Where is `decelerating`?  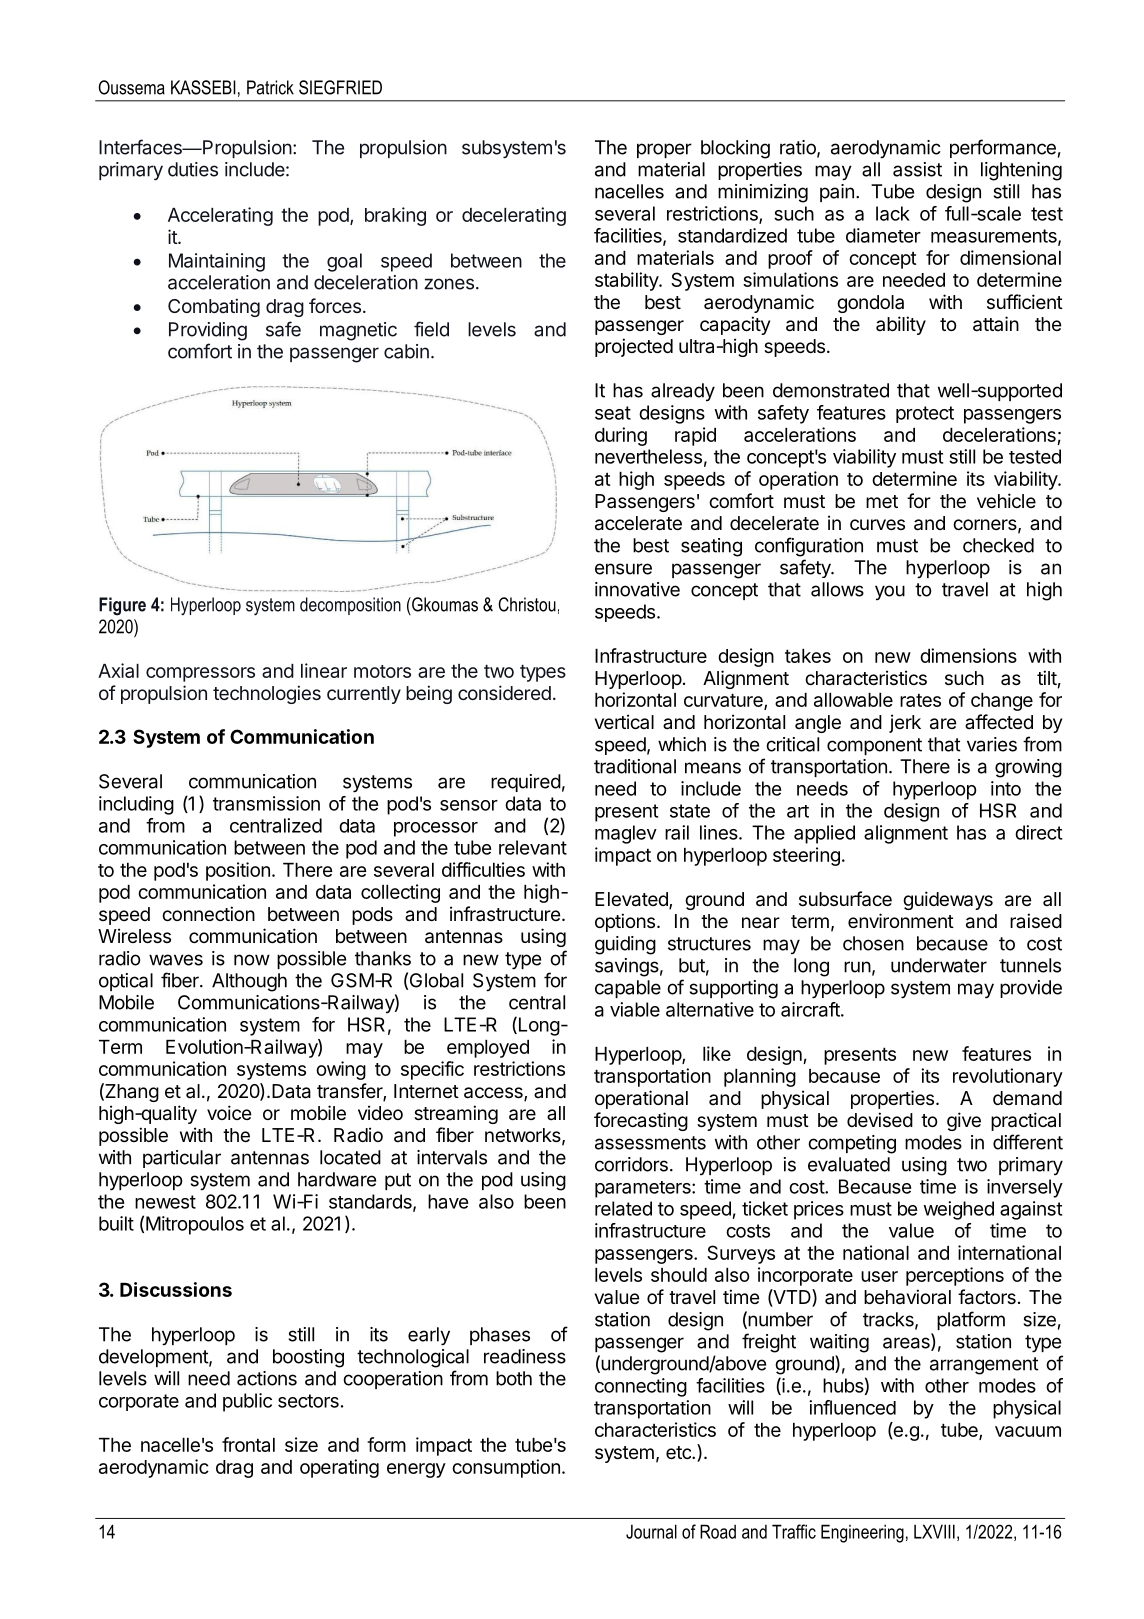
decelerating is located at coordinates (514, 216).
